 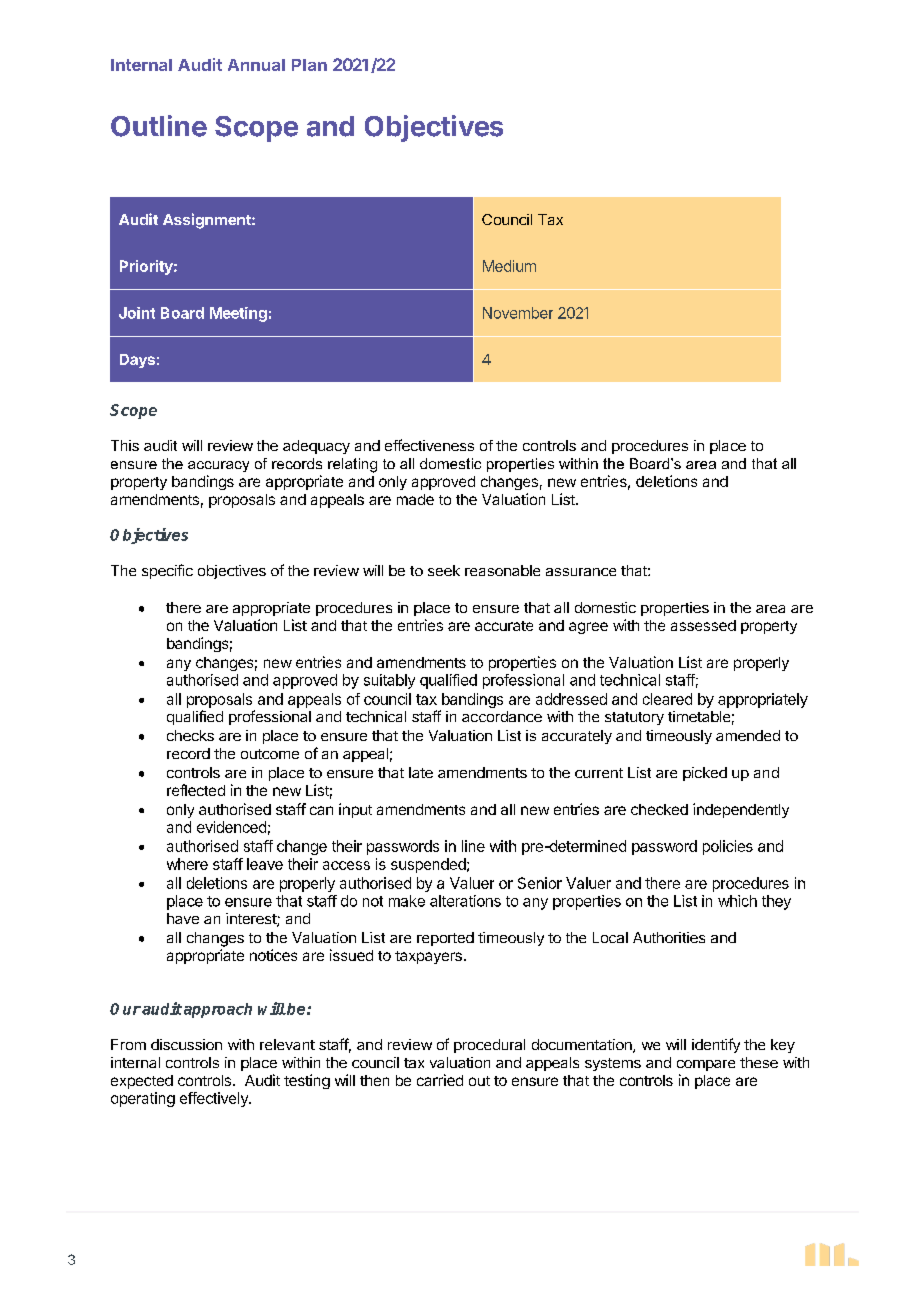 I want to click on Meeting, so click(x=238, y=314).
